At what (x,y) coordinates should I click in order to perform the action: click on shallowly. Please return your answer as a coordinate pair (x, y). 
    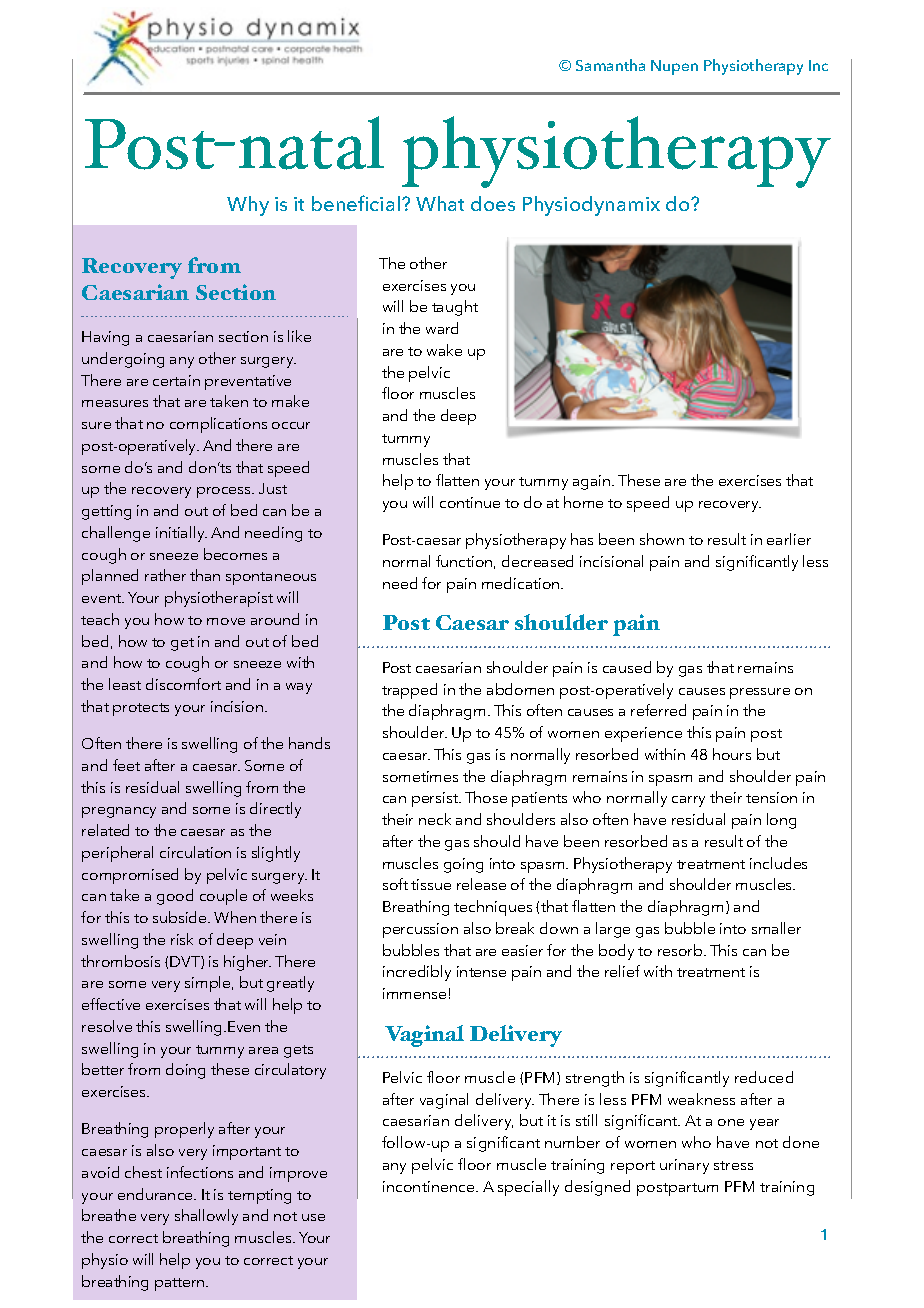
    Looking at the image, I should click on (206, 1217).
